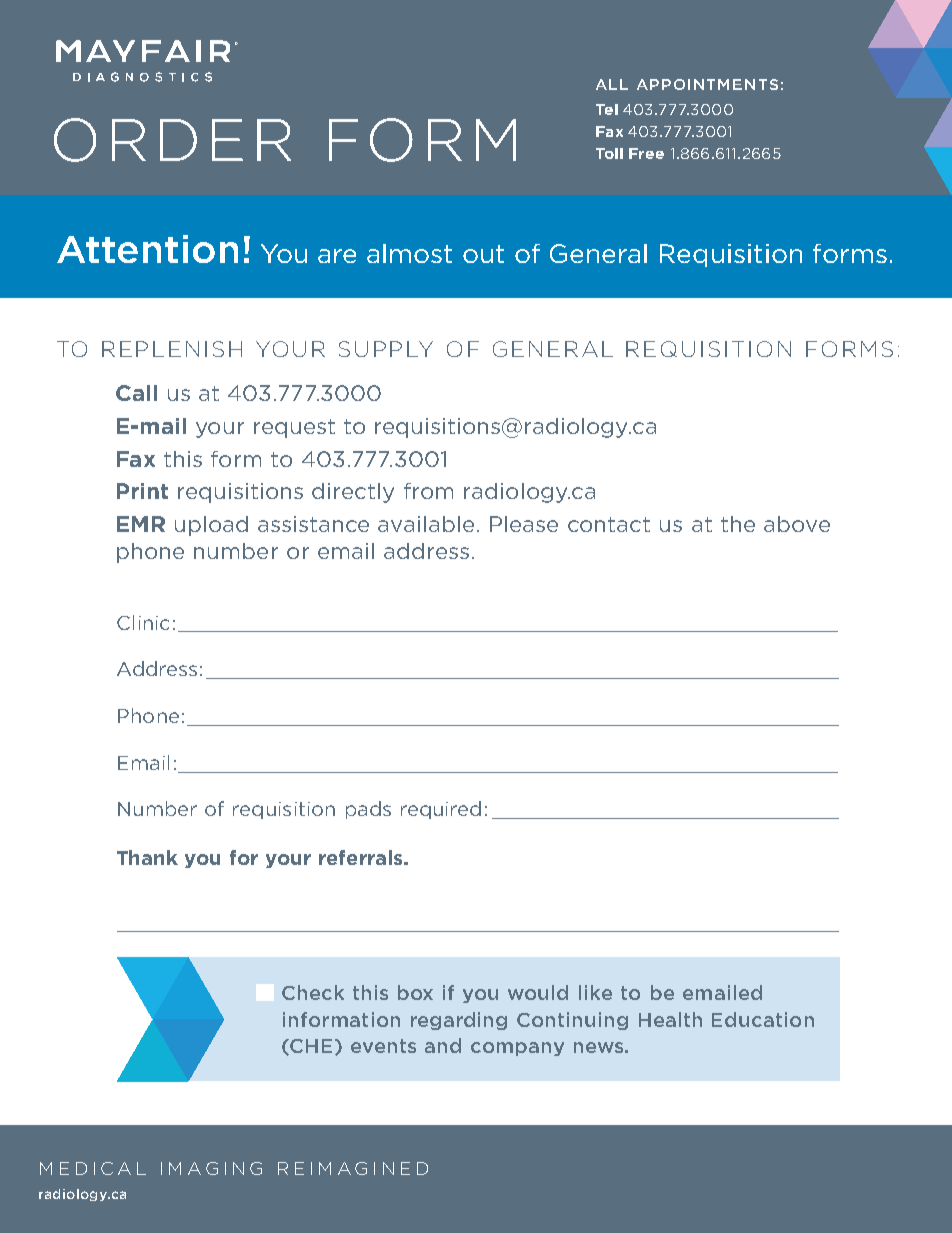  Describe the element at coordinates (143, 622) in the screenshot. I see `Clinic` at that location.
